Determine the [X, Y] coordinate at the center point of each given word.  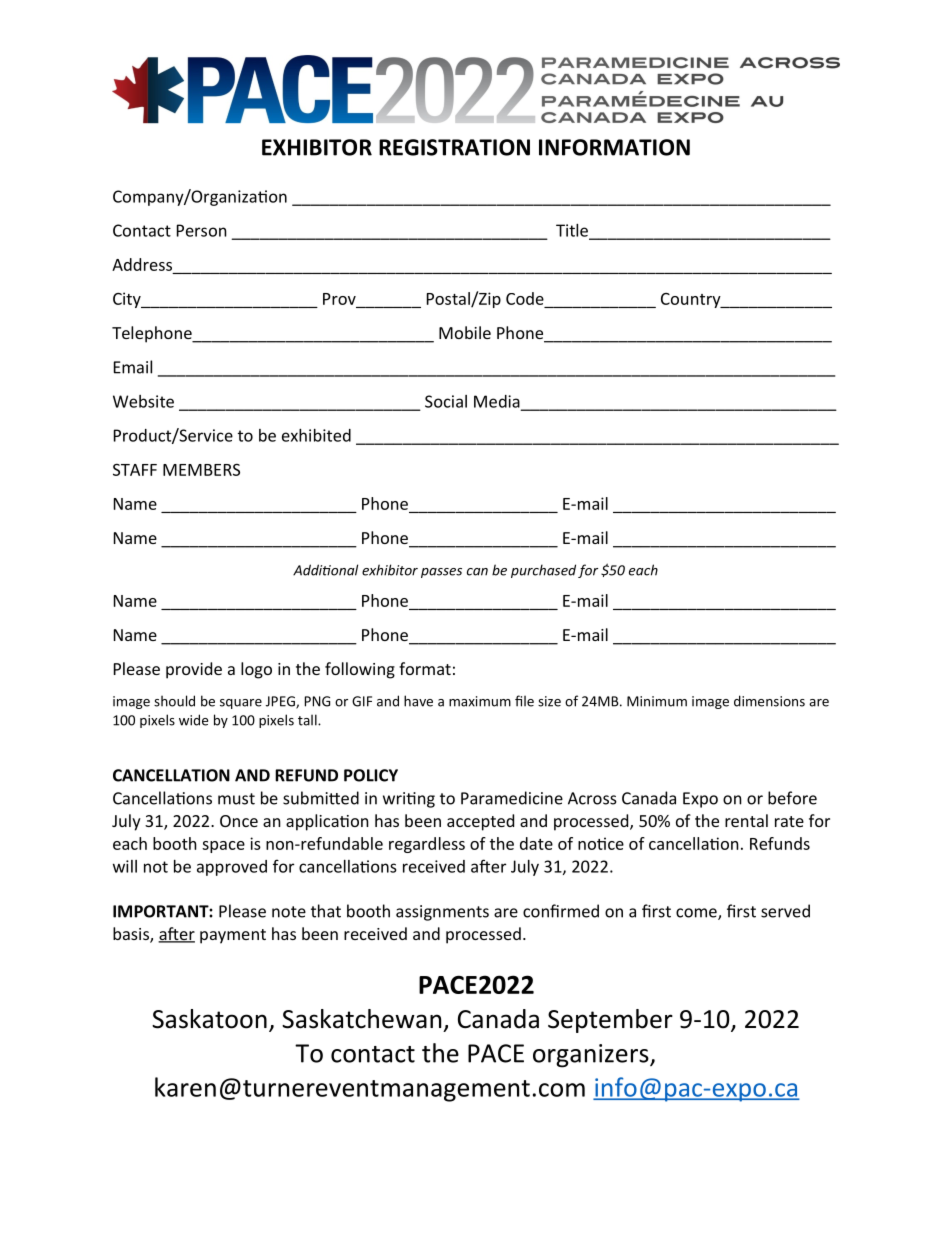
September [610, 1021]
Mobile [465, 332]
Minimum [657, 701]
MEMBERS [201, 470]
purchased [543, 571]
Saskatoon [209, 1019]
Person [202, 230]
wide [193, 720]
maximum [480, 701]
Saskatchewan [361, 1019]
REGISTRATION [454, 147]
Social [446, 401]
